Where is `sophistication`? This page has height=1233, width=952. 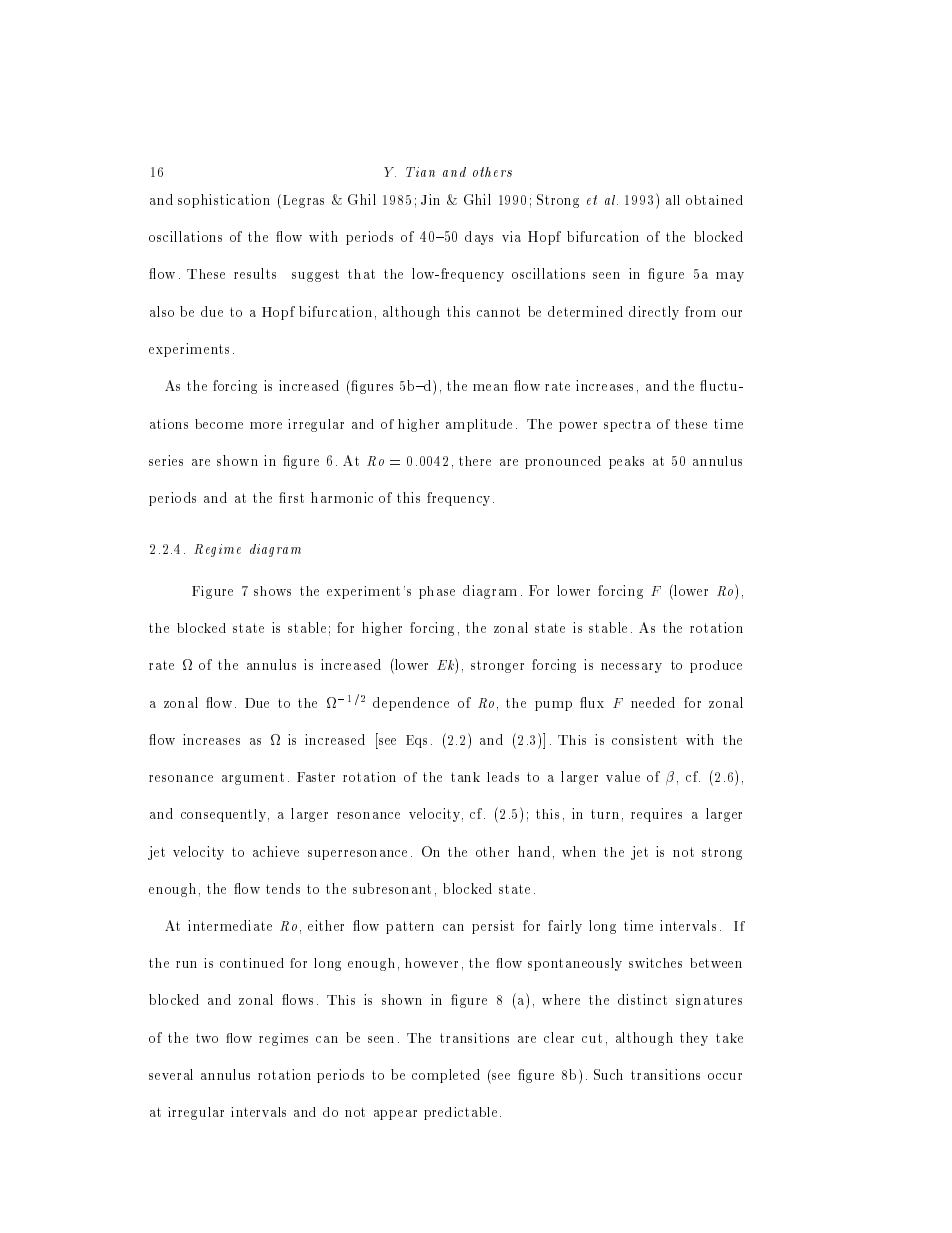
sophistication is located at coordinates (224, 201).
